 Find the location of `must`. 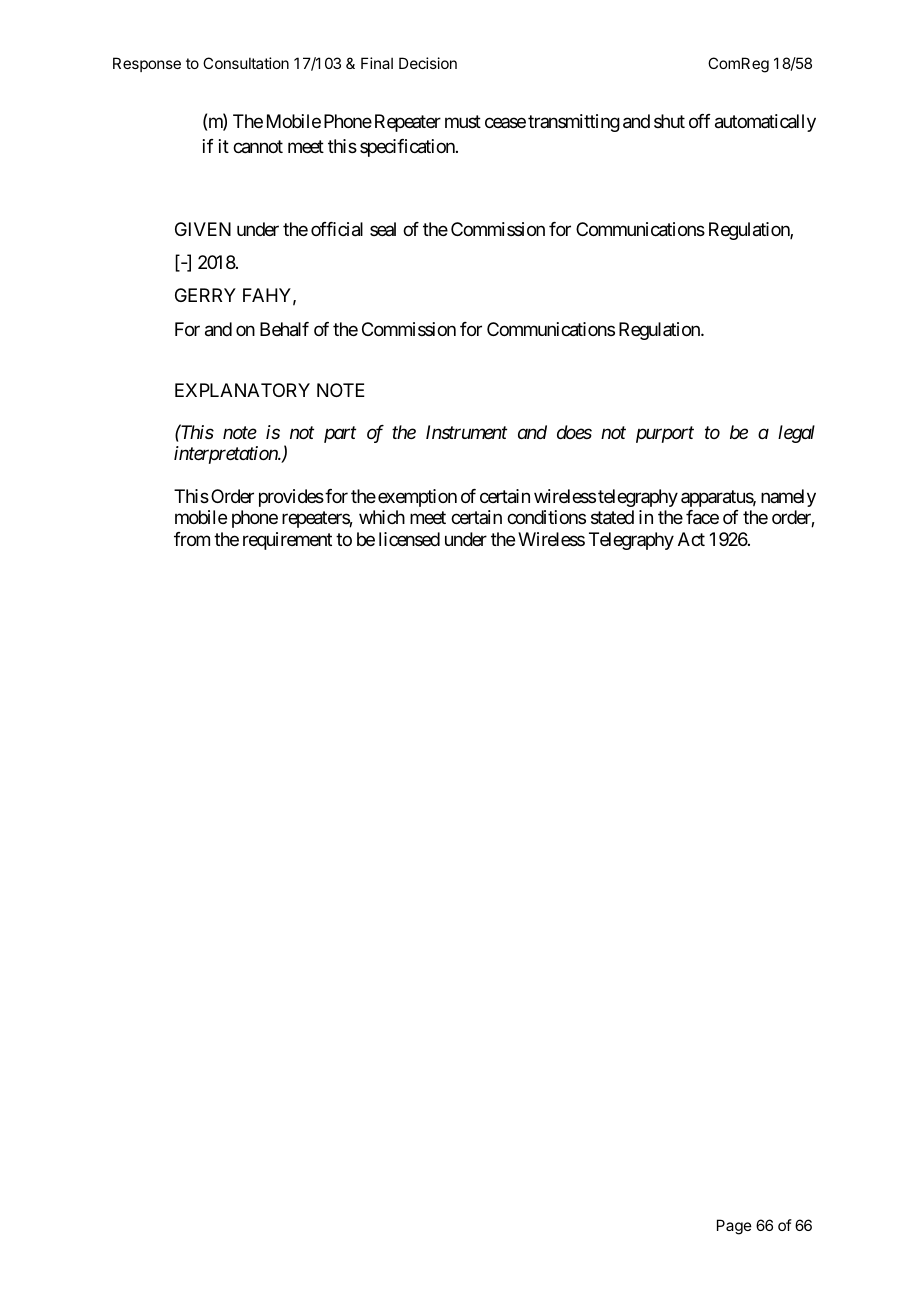

must is located at coordinates (463, 122).
